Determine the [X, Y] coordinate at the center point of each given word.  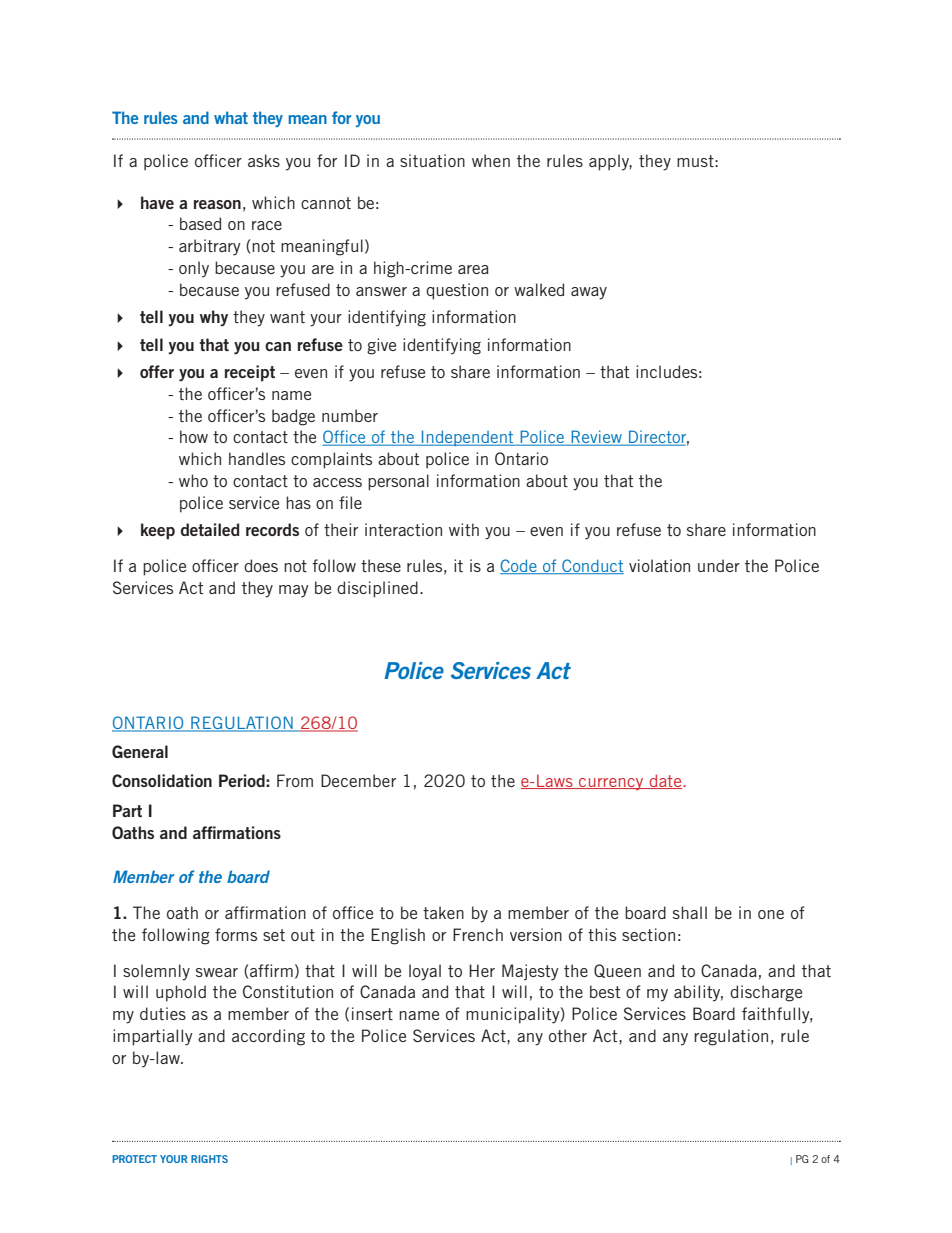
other [568, 1035]
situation [432, 160]
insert [372, 1013]
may [294, 591]
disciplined [377, 589]
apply [610, 162]
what [231, 117]
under [719, 565]
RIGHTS [209, 1159]
